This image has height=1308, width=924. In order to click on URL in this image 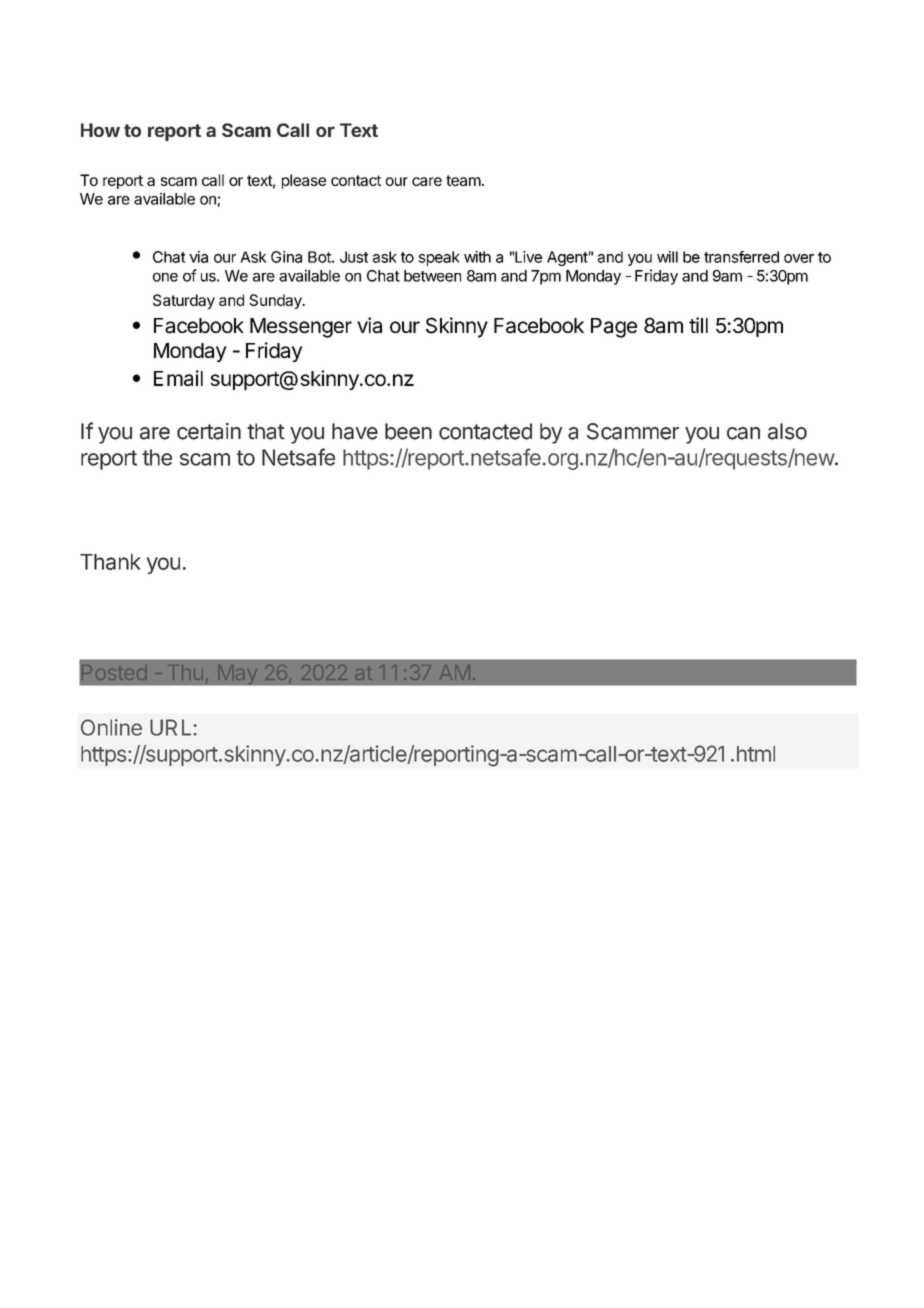, I will do `click(172, 727)`.
